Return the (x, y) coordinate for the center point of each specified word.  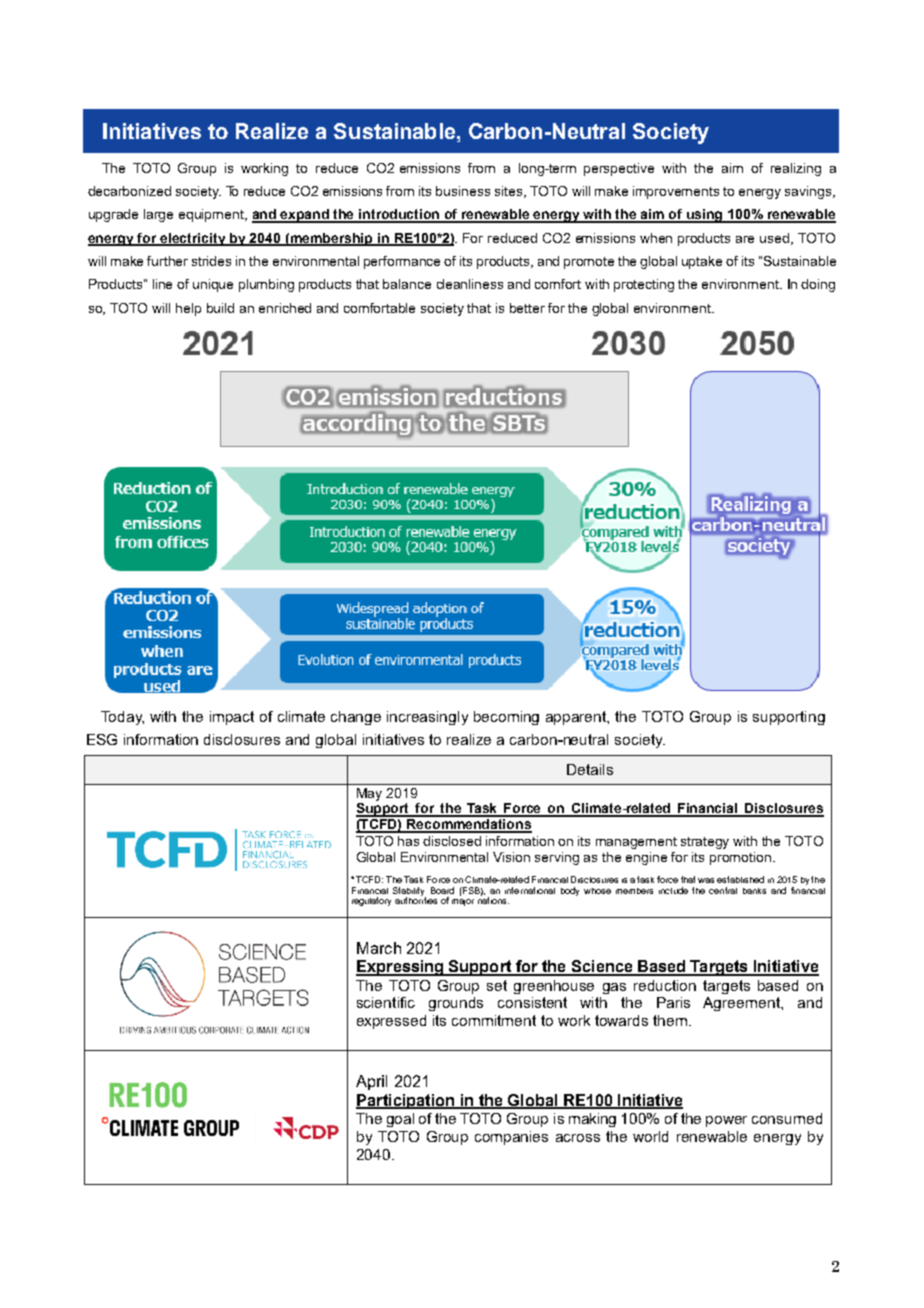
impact (232, 718)
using (705, 216)
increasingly (427, 718)
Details (590, 769)
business (463, 191)
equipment (213, 215)
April (371, 1082)
